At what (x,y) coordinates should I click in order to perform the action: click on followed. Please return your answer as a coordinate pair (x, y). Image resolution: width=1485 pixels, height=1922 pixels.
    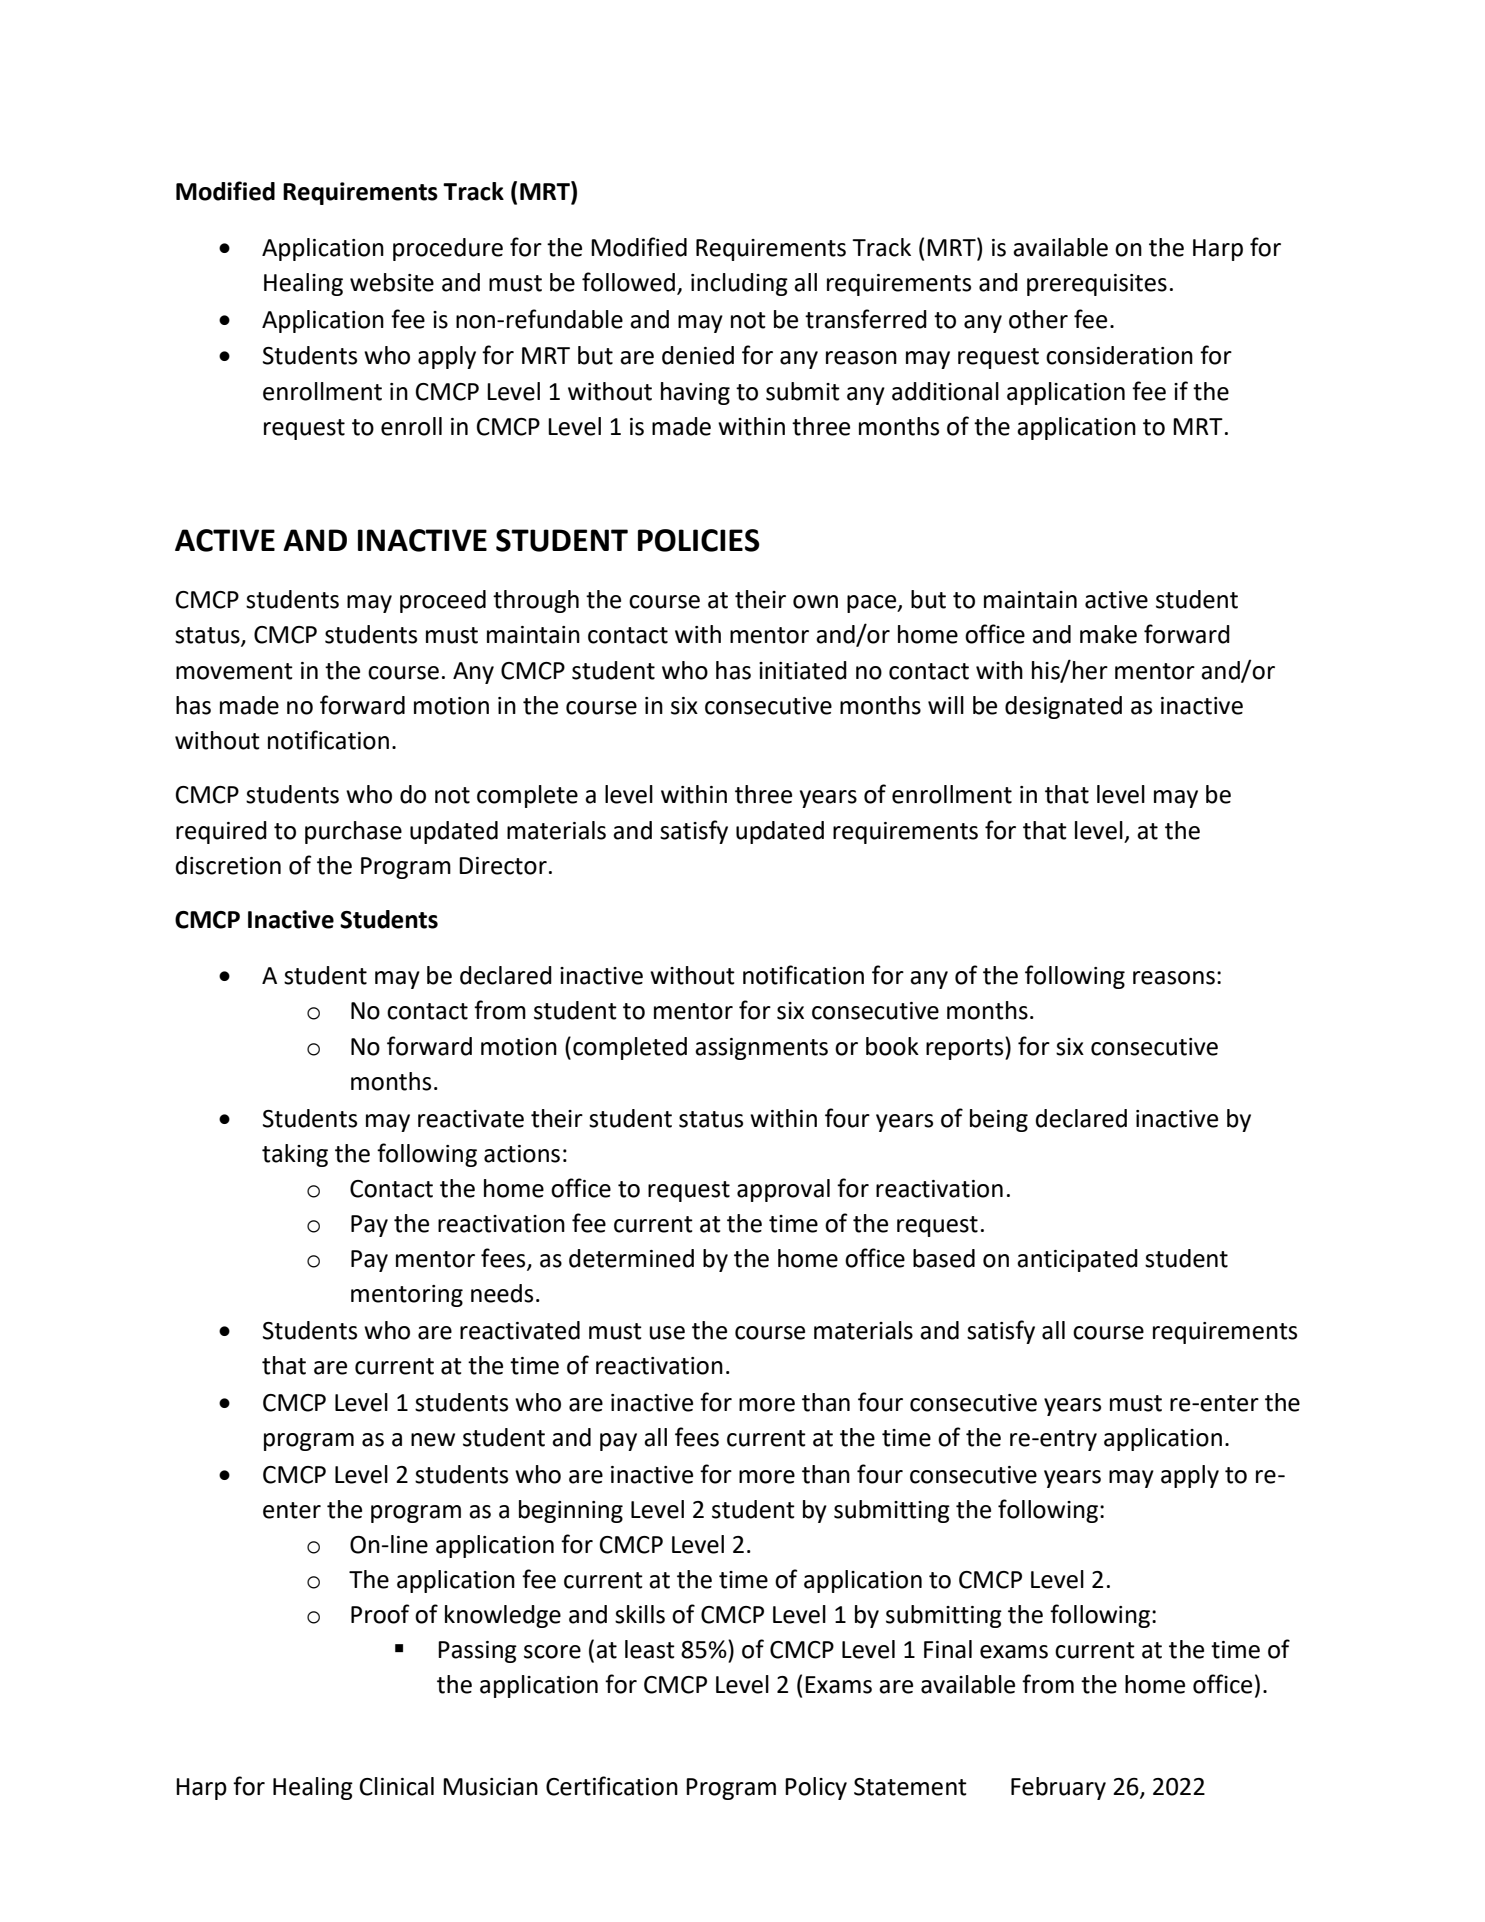
    Looking at the image, I should click on (628, 282).
